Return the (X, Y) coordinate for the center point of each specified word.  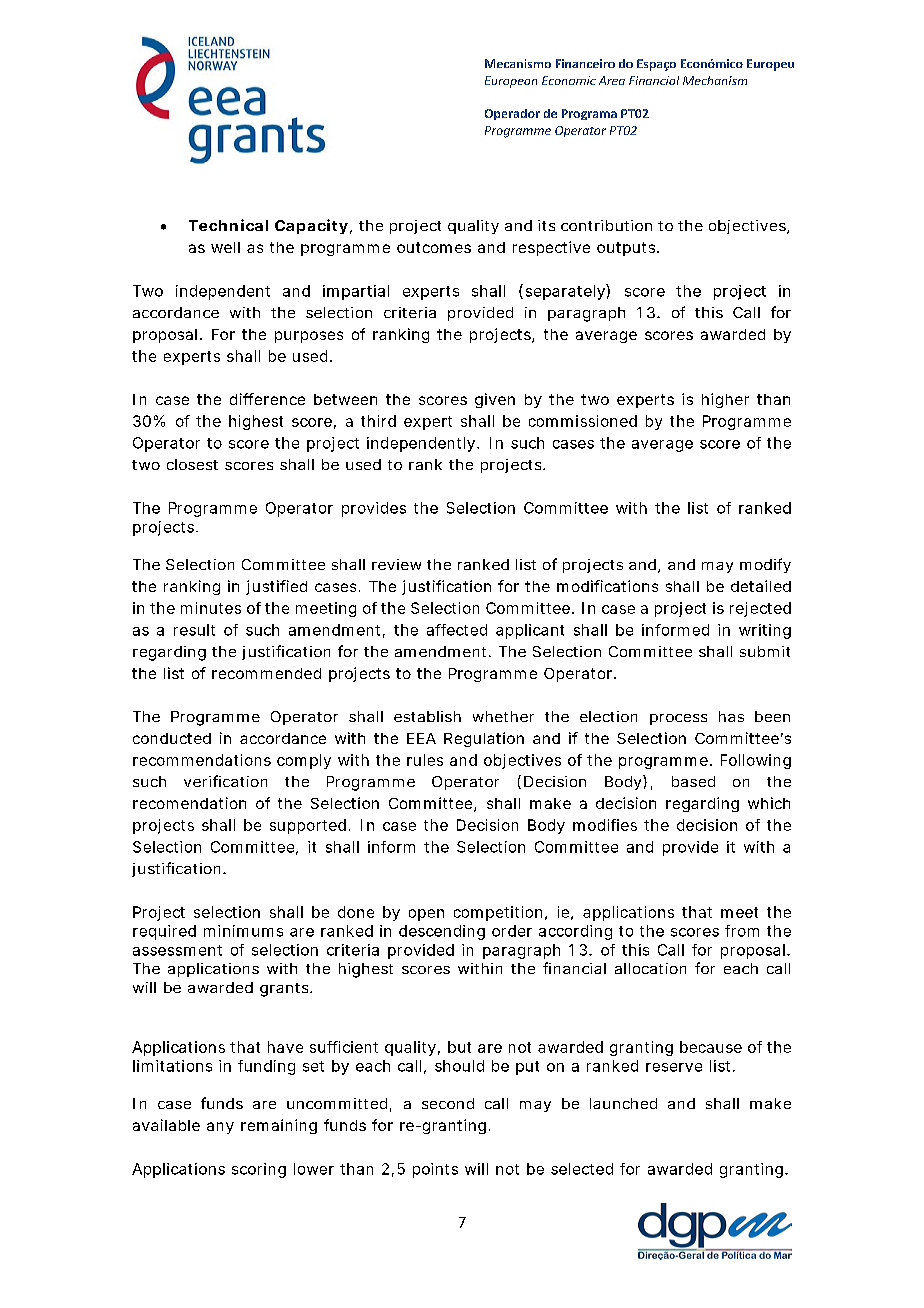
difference (267, 399)
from (742, 931)
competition (498, 913)
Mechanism (715, 80)
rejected (760, 609)
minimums (243, 931)
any (220, 1128)
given (495, 400)
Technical (228, 225)
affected (457, 630)
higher (725, 400)
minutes (211, 608)
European (511, 82)
